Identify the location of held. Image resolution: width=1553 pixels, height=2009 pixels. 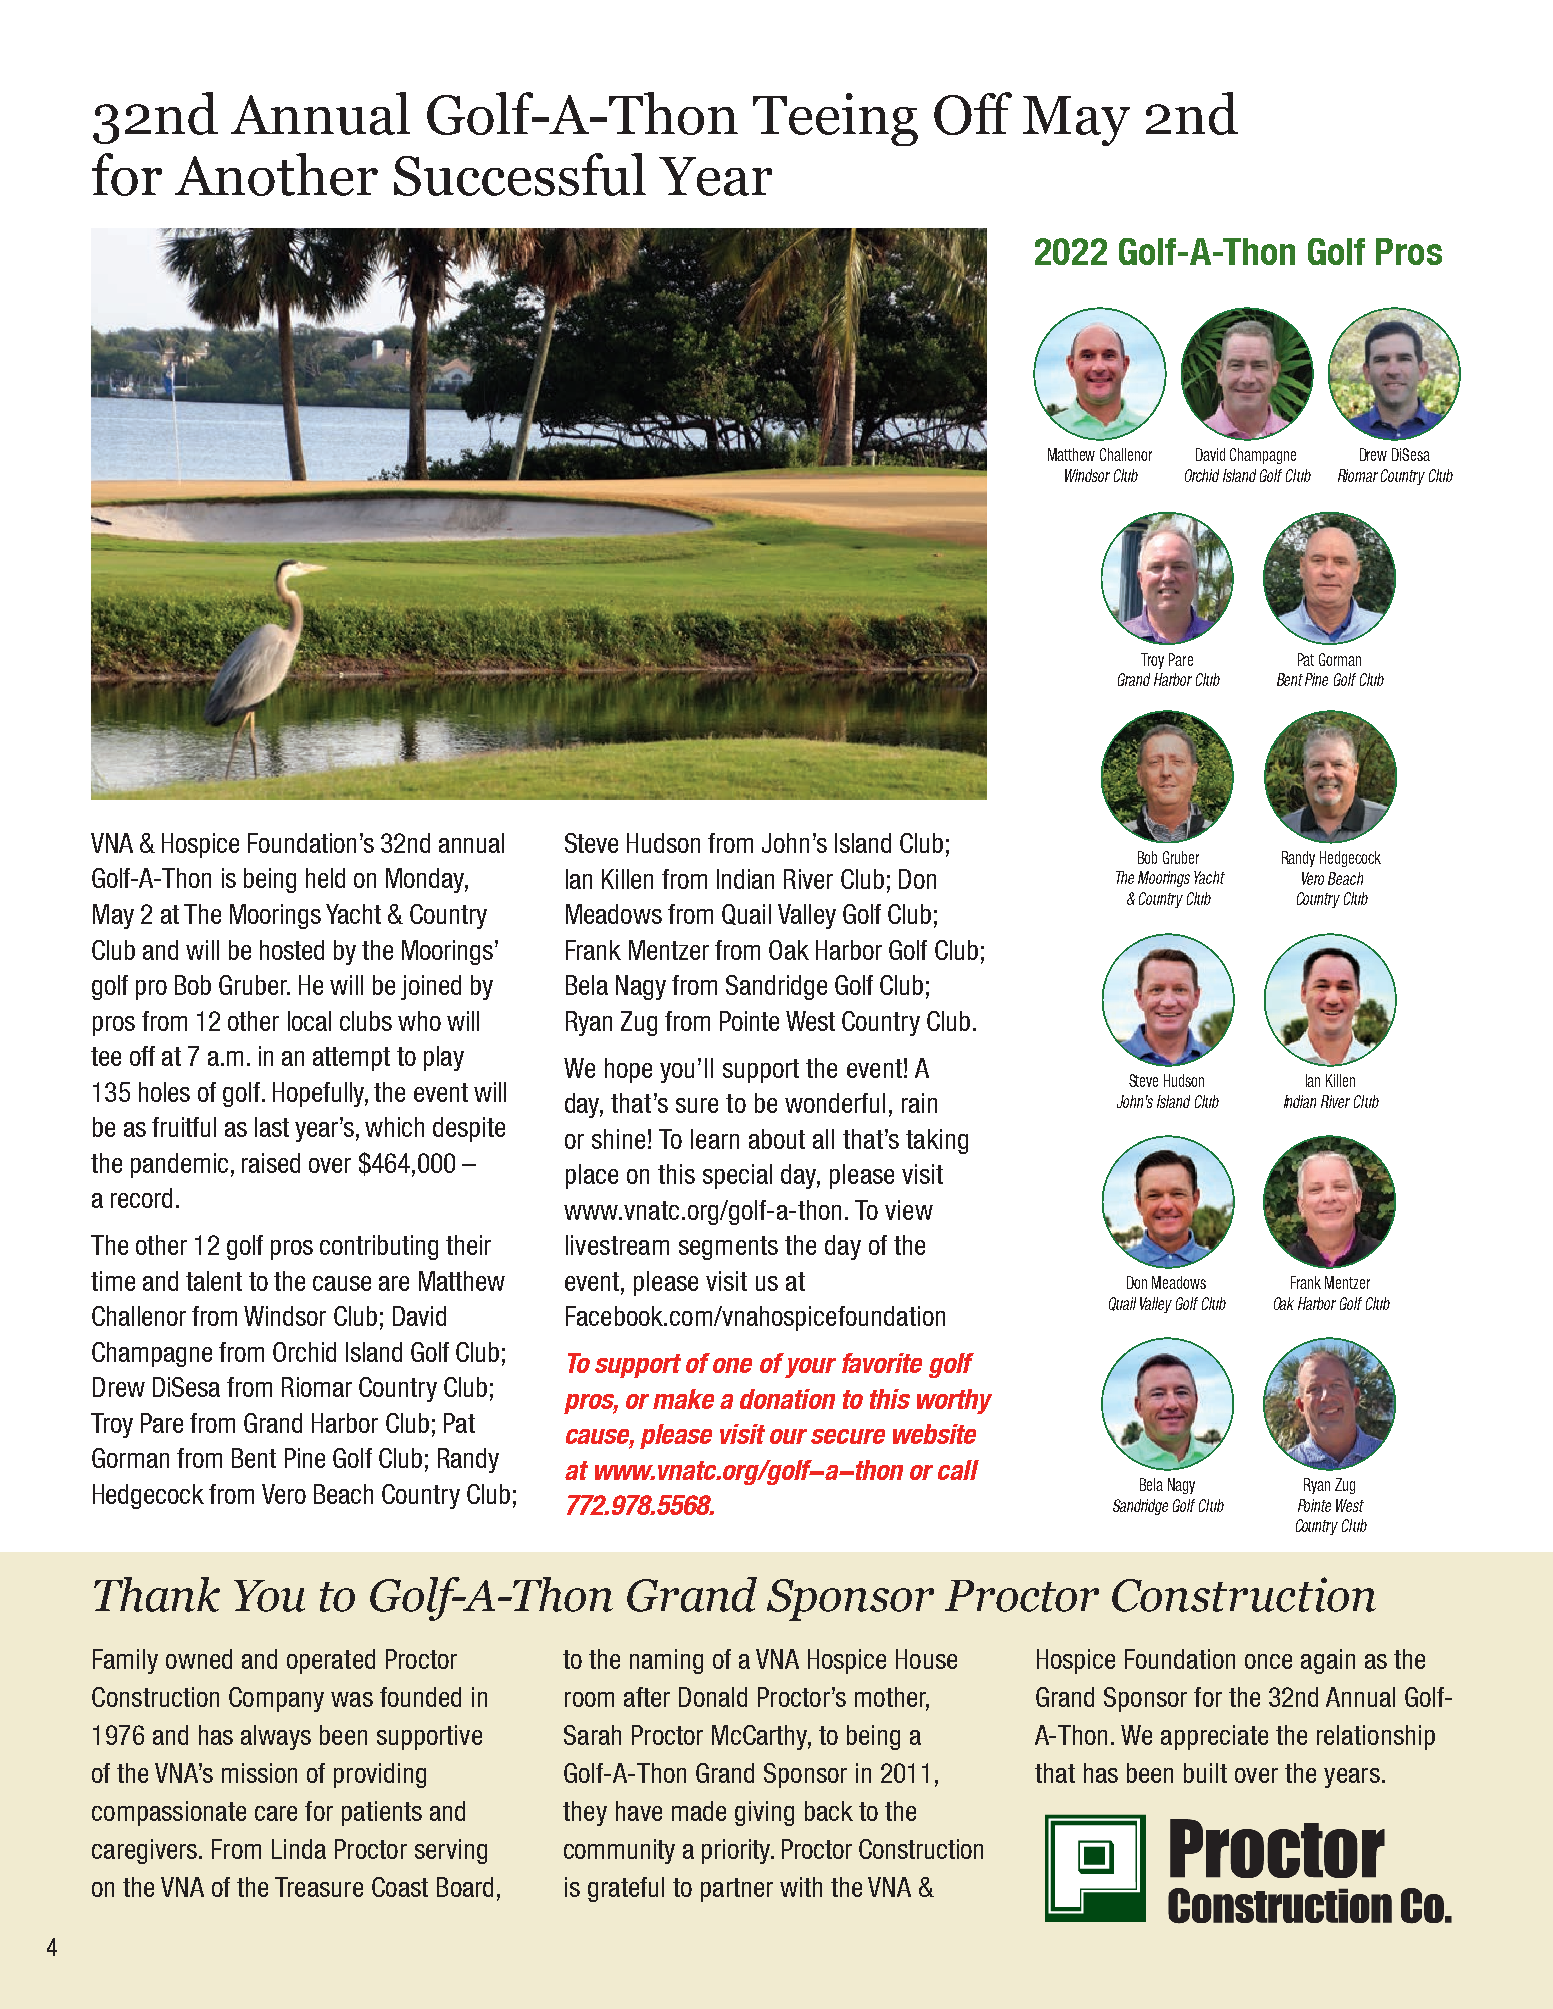
(325, 878).
